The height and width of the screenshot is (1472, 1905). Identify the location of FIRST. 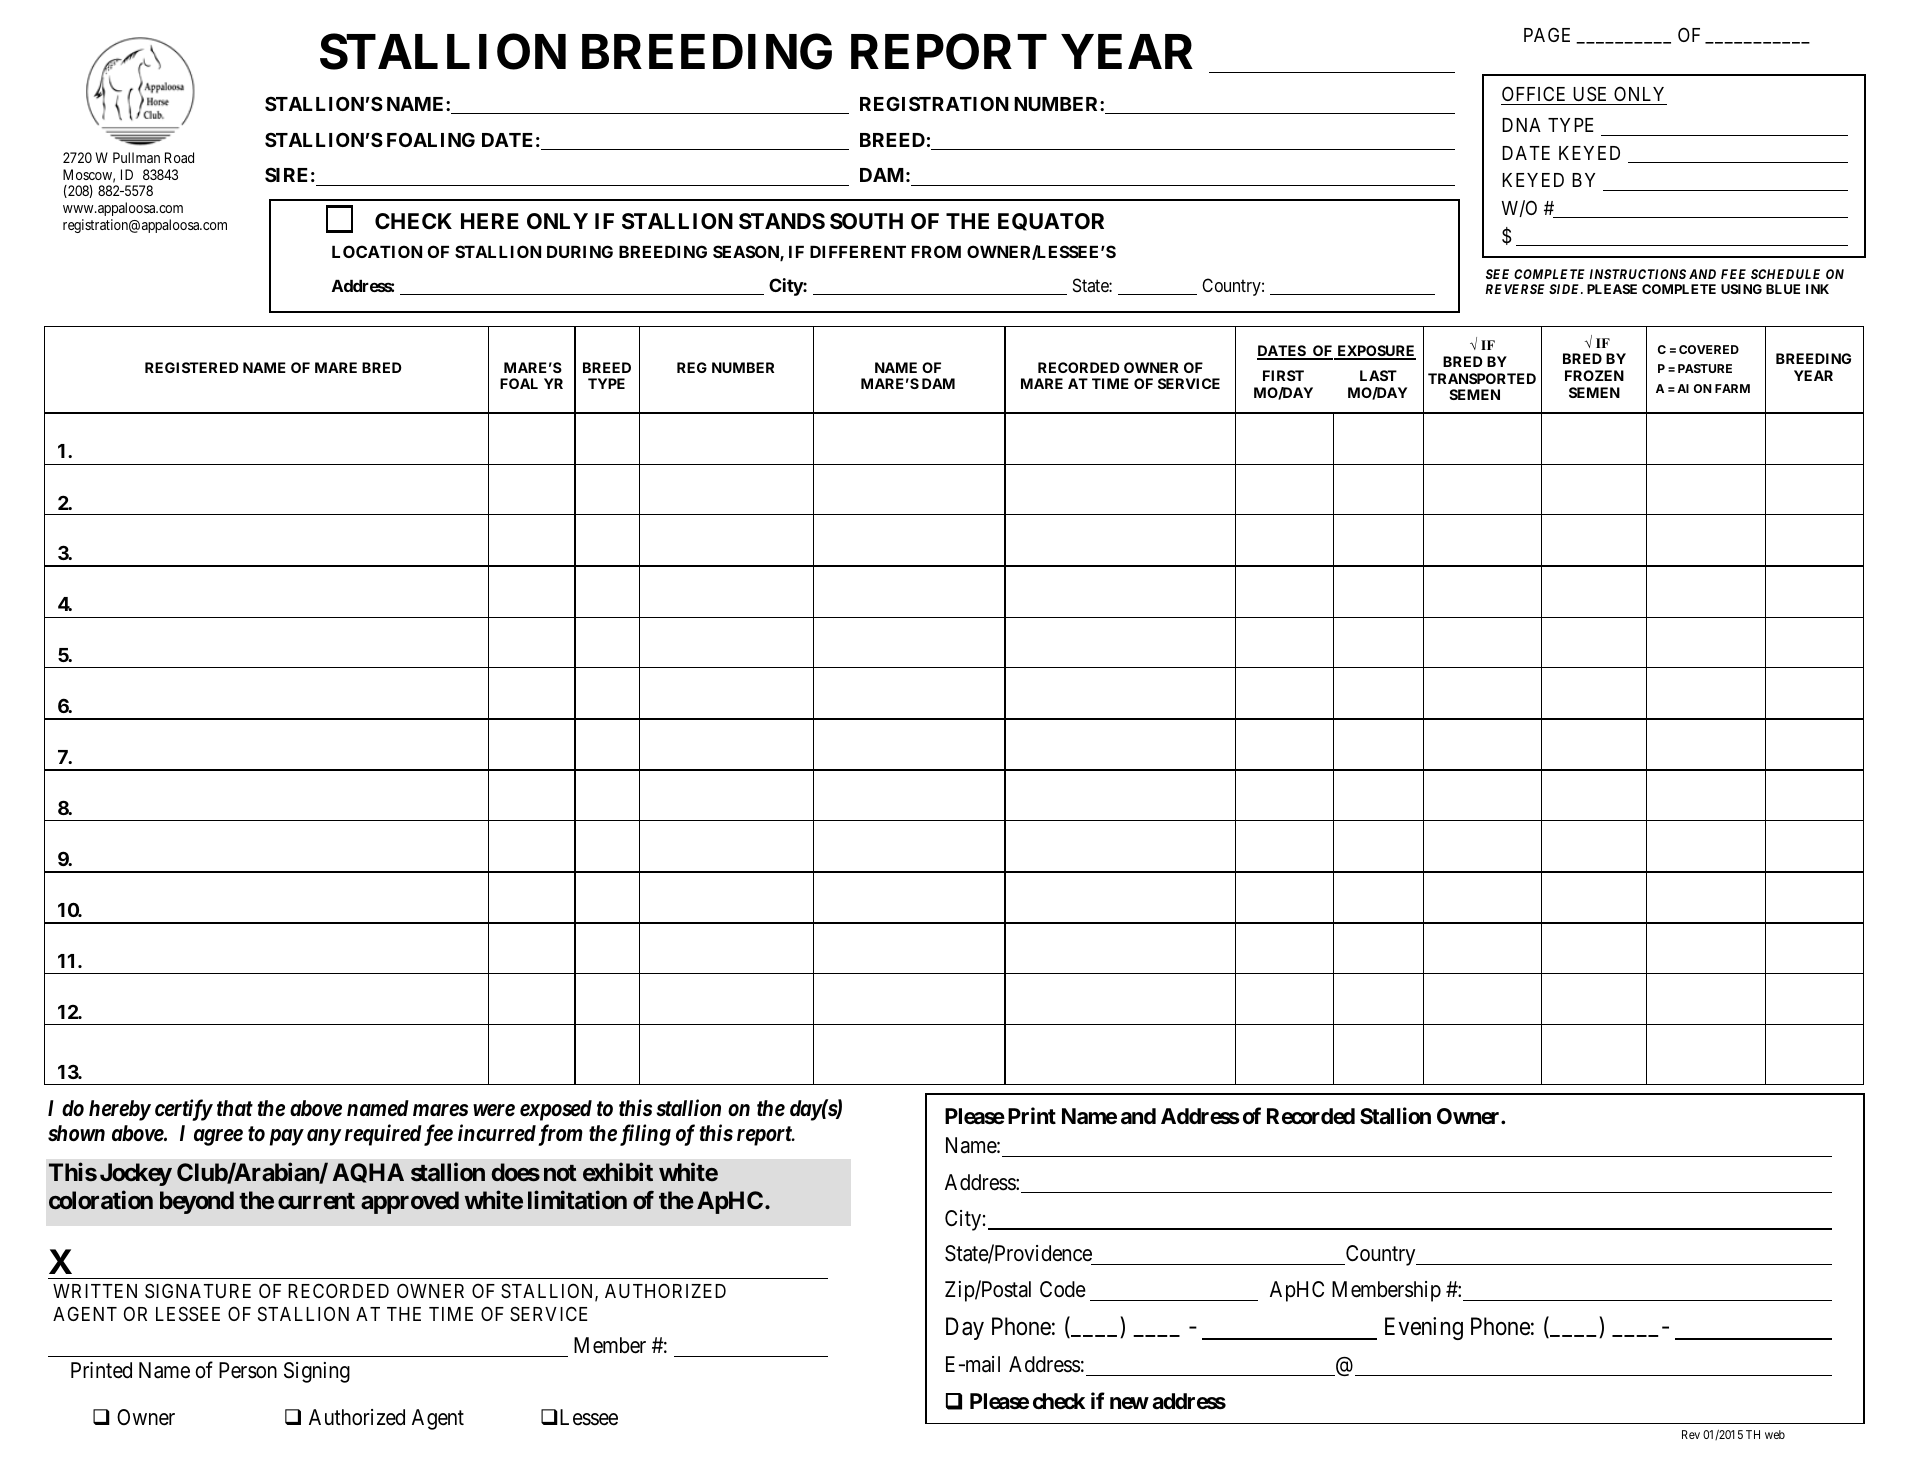
(1283, 375).
